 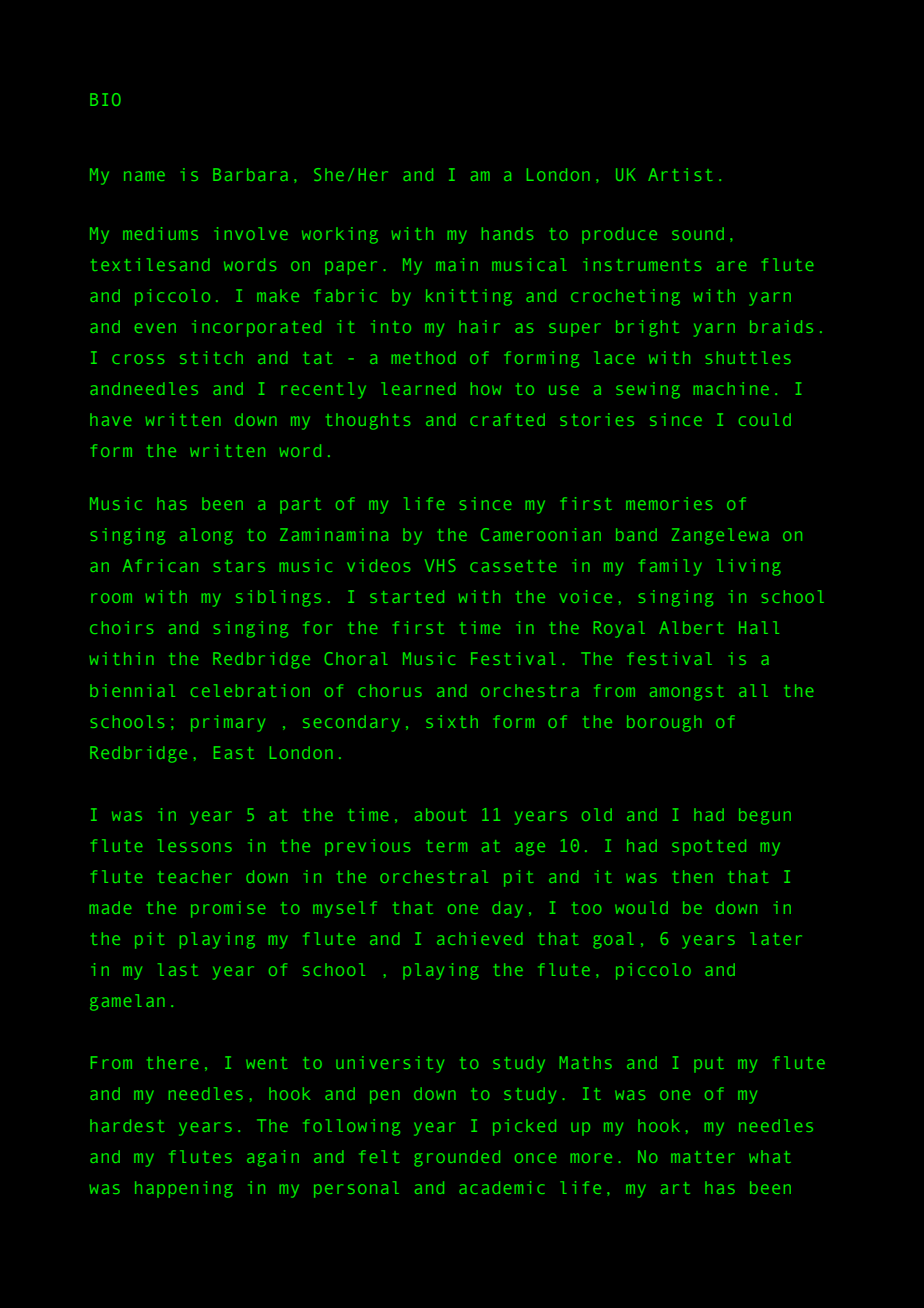 I want to click on teacher, so click(x=194, y=877).
